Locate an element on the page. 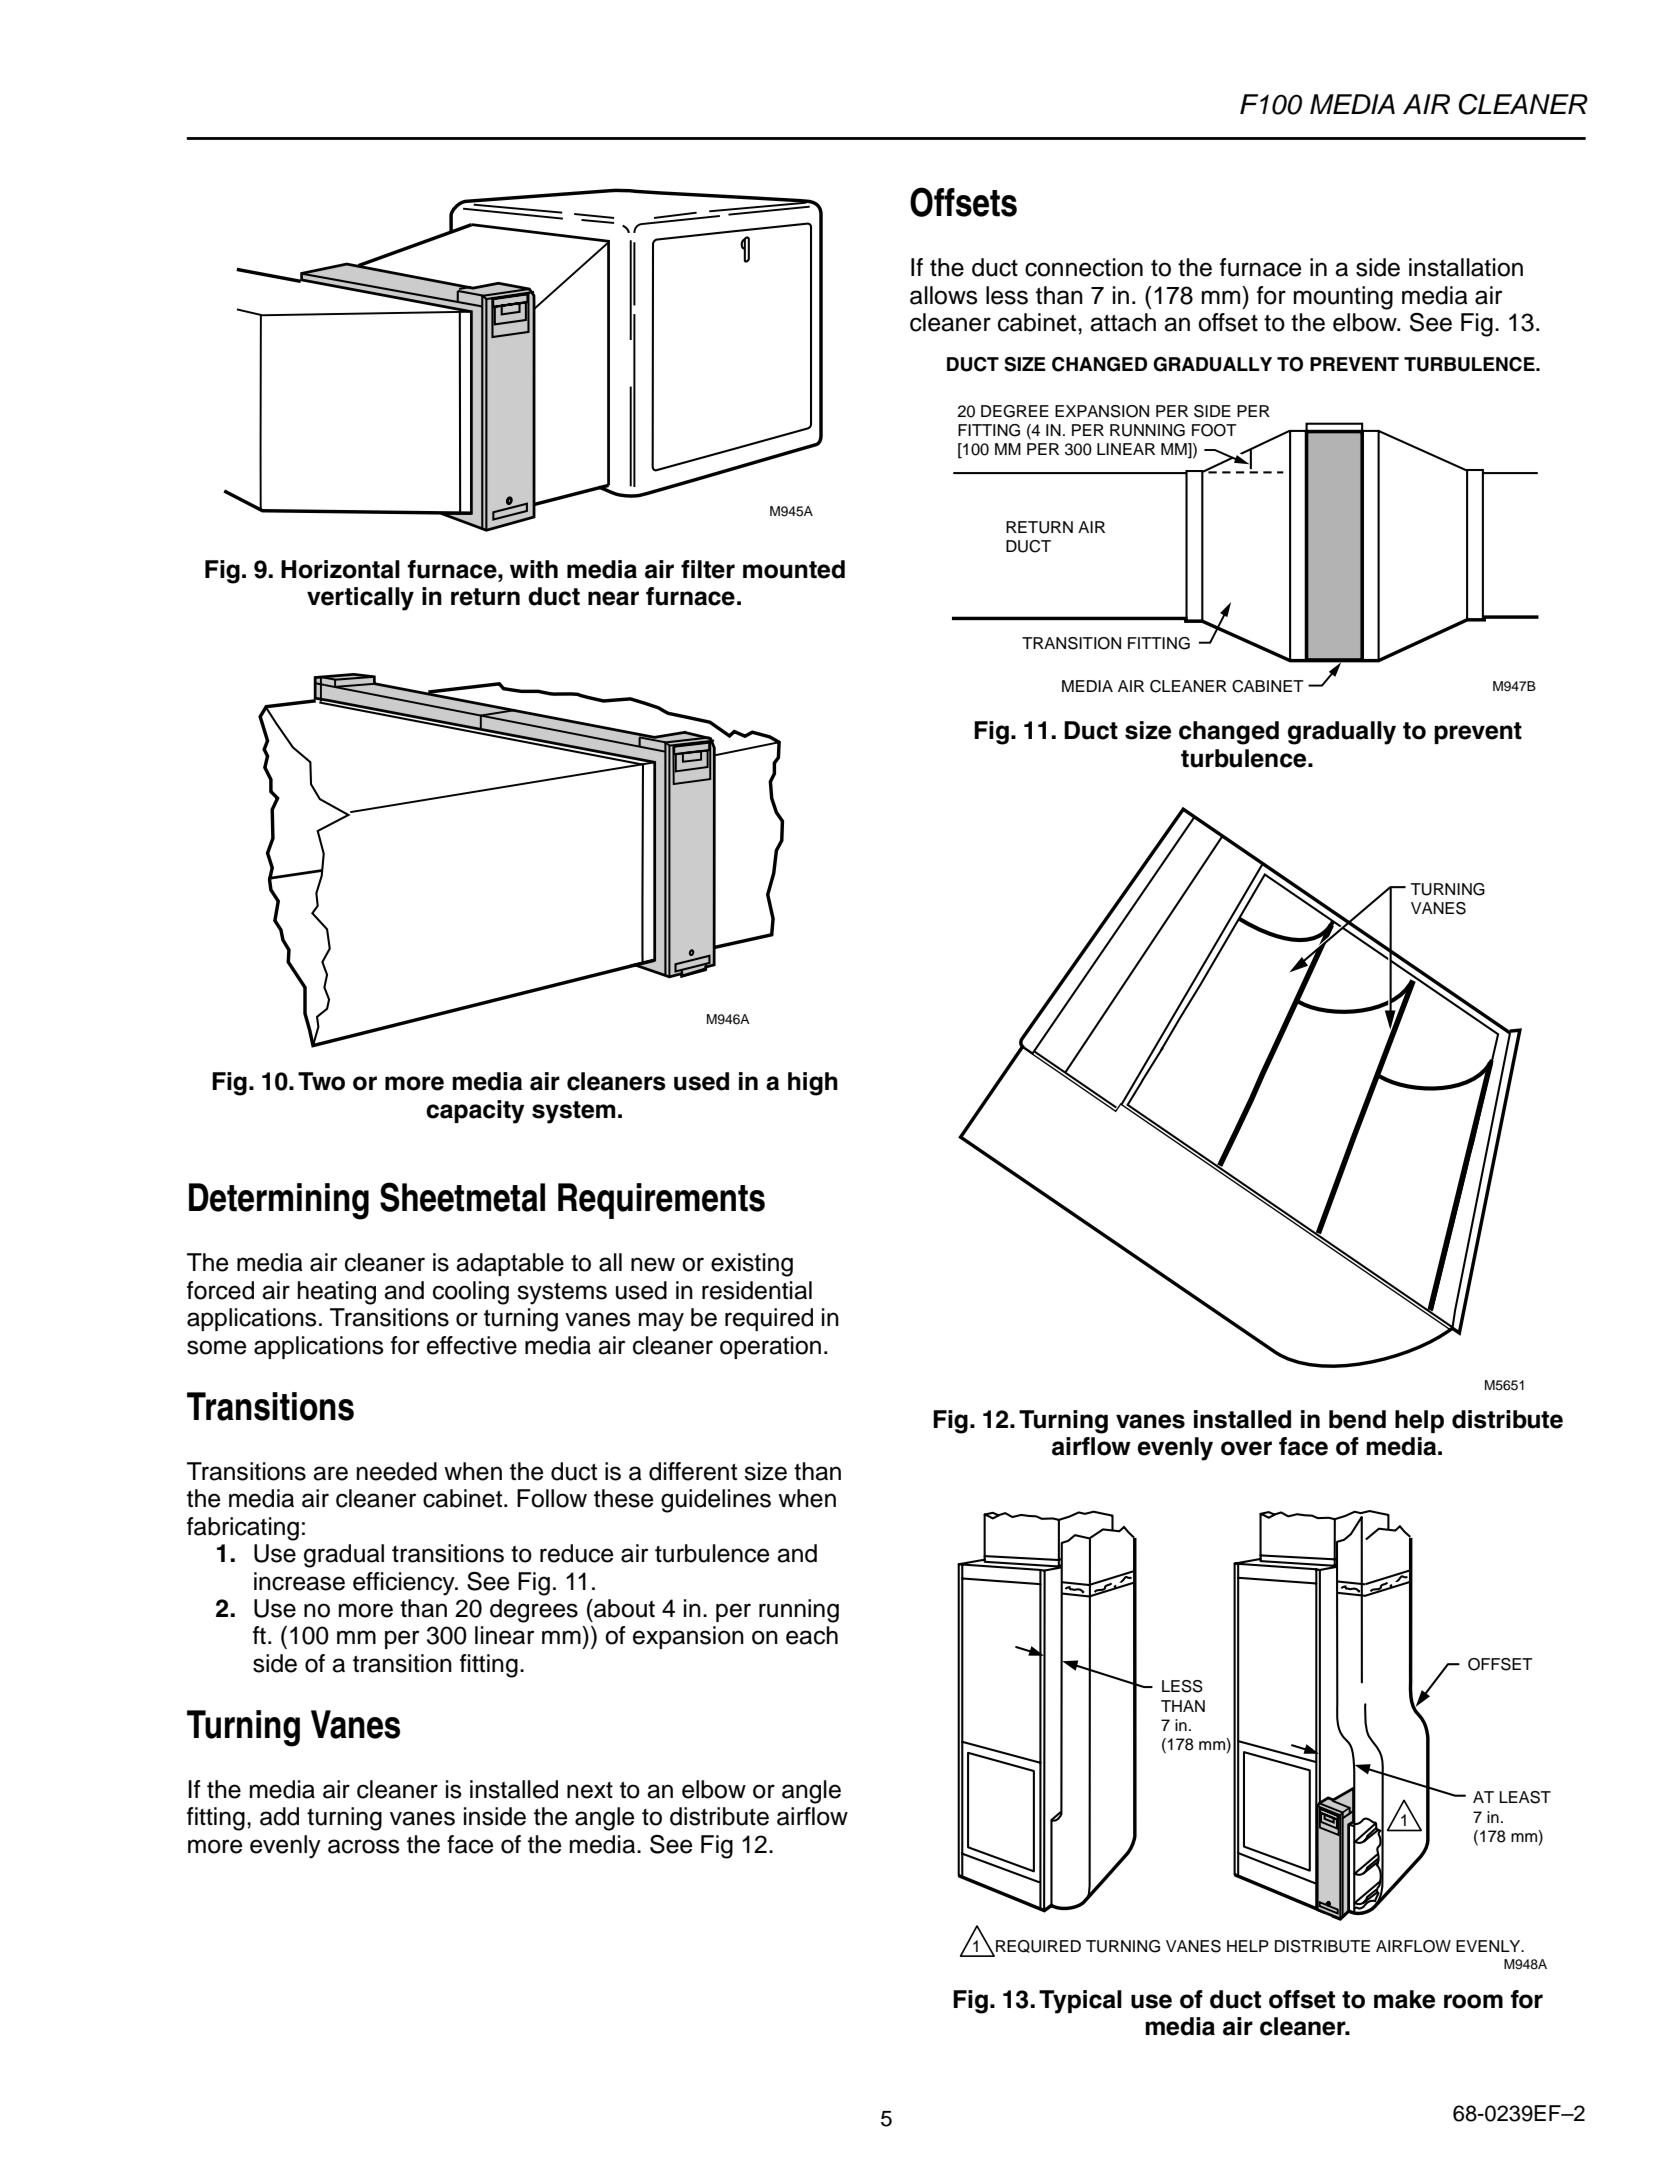 The width and height of the page is (1679, 2172). Horizontal is located at coordinates (340, 569).
